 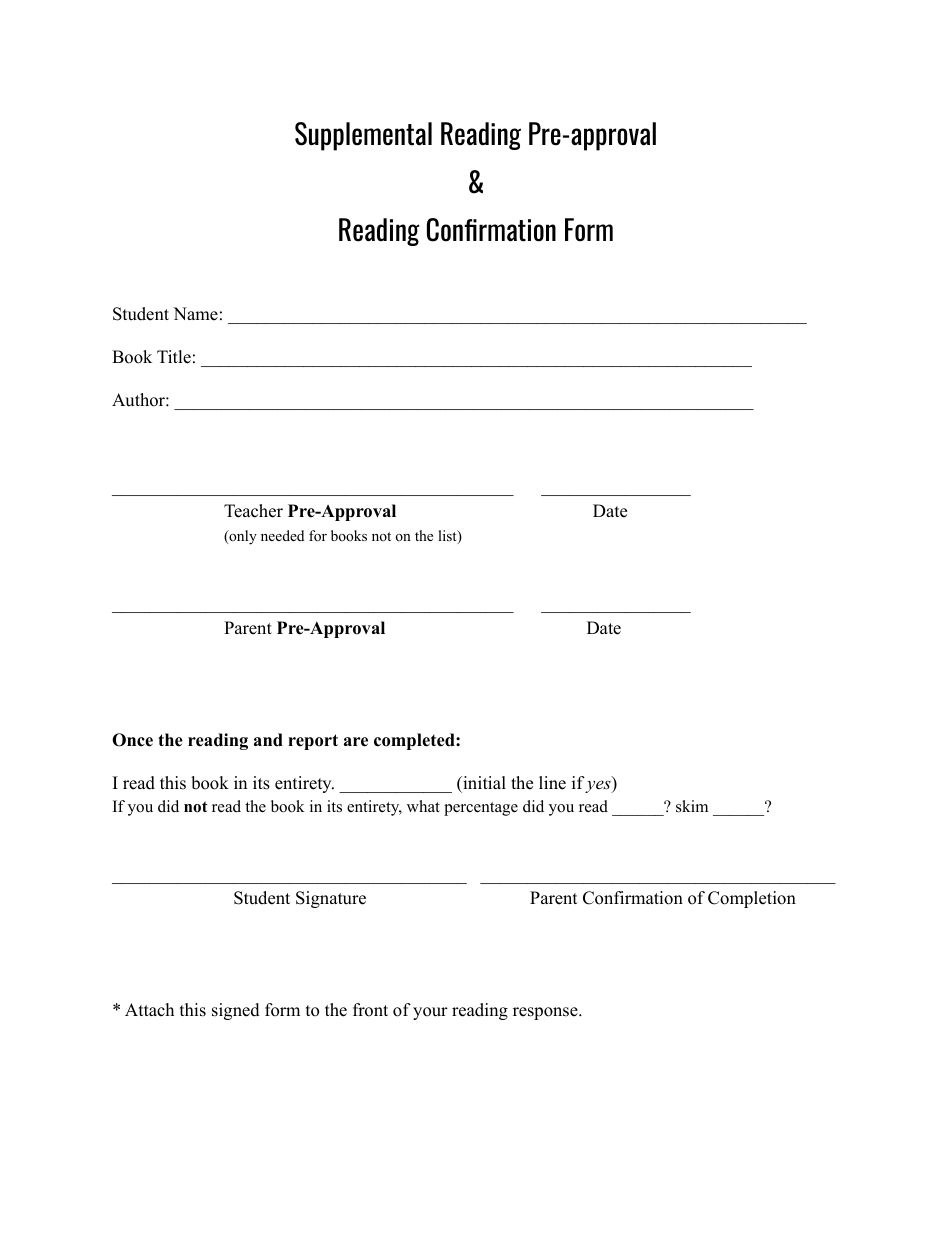 What do you see at coordinates (546, 1013) in the screenshot?
I see `response` at bounding box center [546, 1013].
